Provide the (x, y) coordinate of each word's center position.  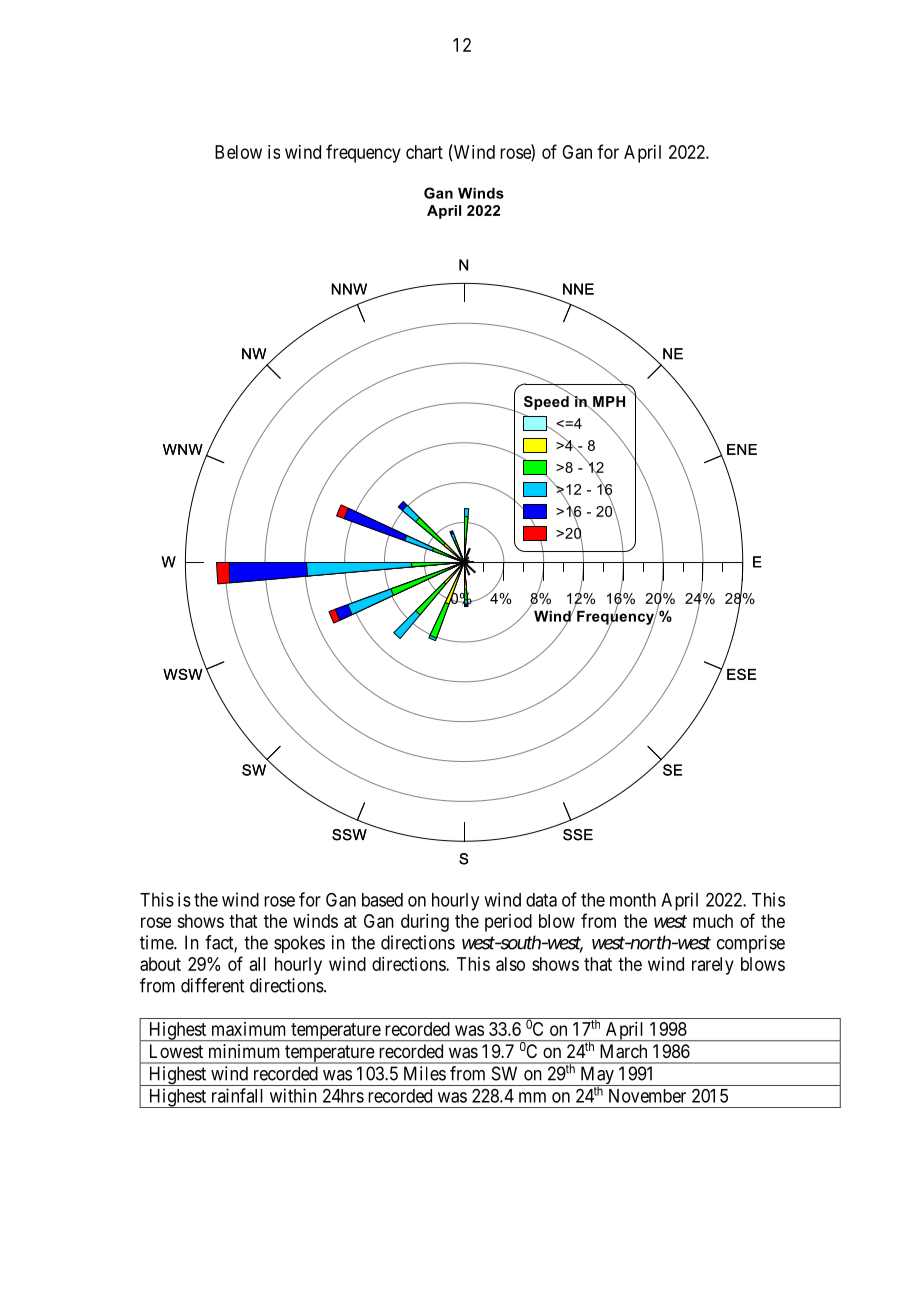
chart (424, 152)
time (157, 942)
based (382, 900)
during (425, 923)
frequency (363, 153)
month (633, 900)
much (713, 921)
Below (238, 152)
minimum (244, 1051)
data (541, 900)
